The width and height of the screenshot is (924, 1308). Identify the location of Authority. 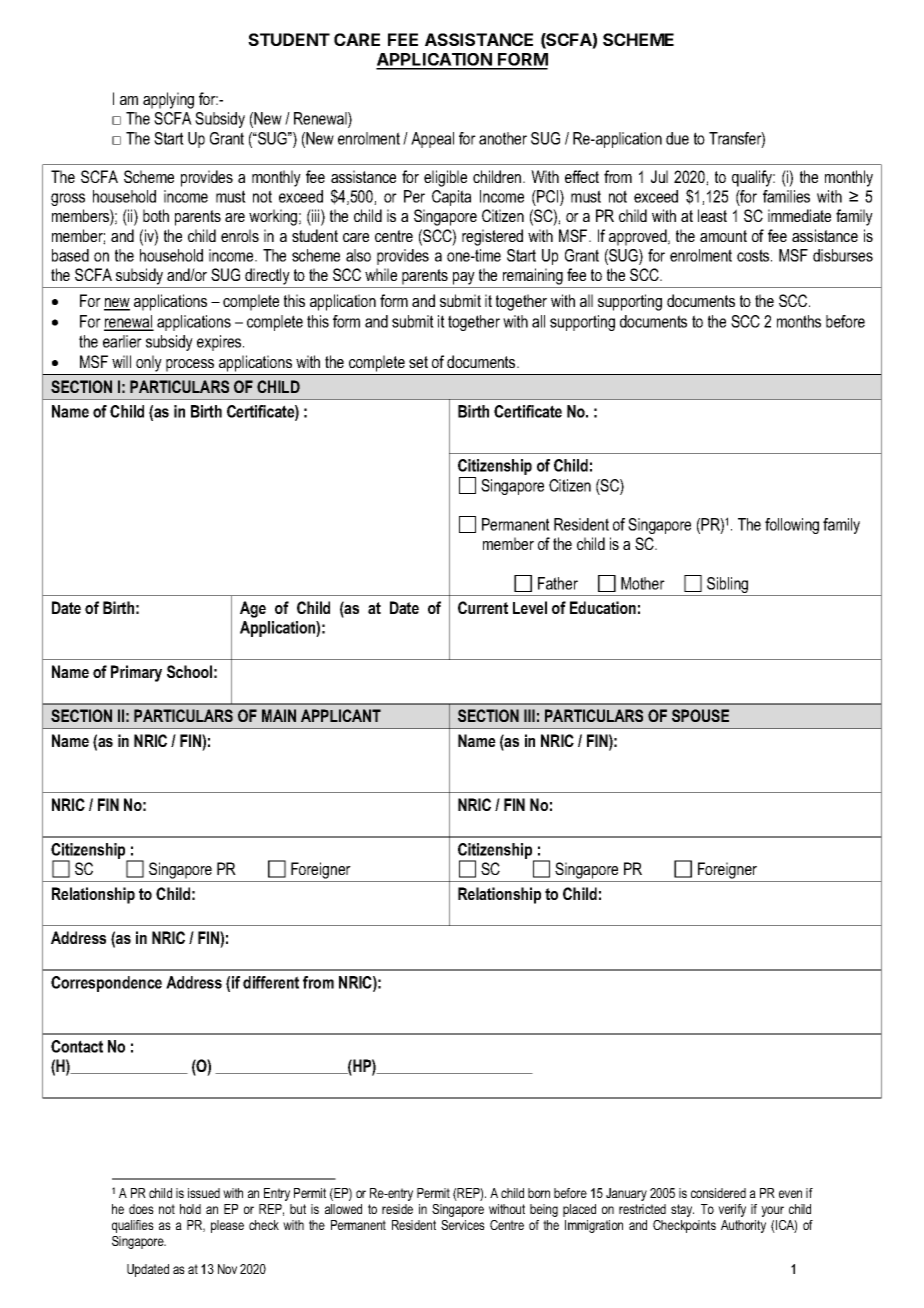
(743, 1226).
